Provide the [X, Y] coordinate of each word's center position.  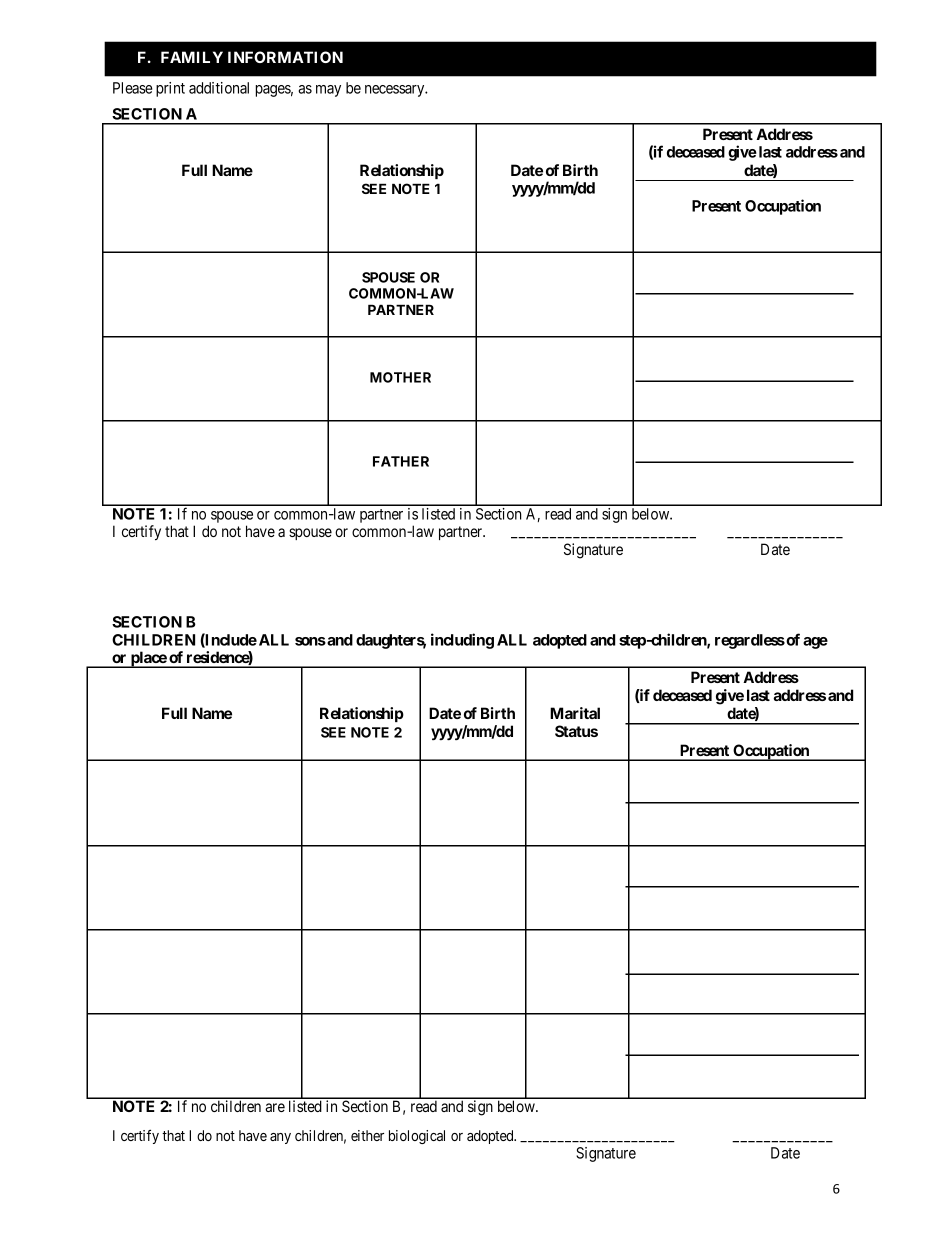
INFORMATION [285, 57]
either [367, 1135]
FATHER [401, 461]
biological [417, 1137]
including [462, 641]
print [170, 89]
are [275, 1107]
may [328, 91]
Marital [575, 713]
